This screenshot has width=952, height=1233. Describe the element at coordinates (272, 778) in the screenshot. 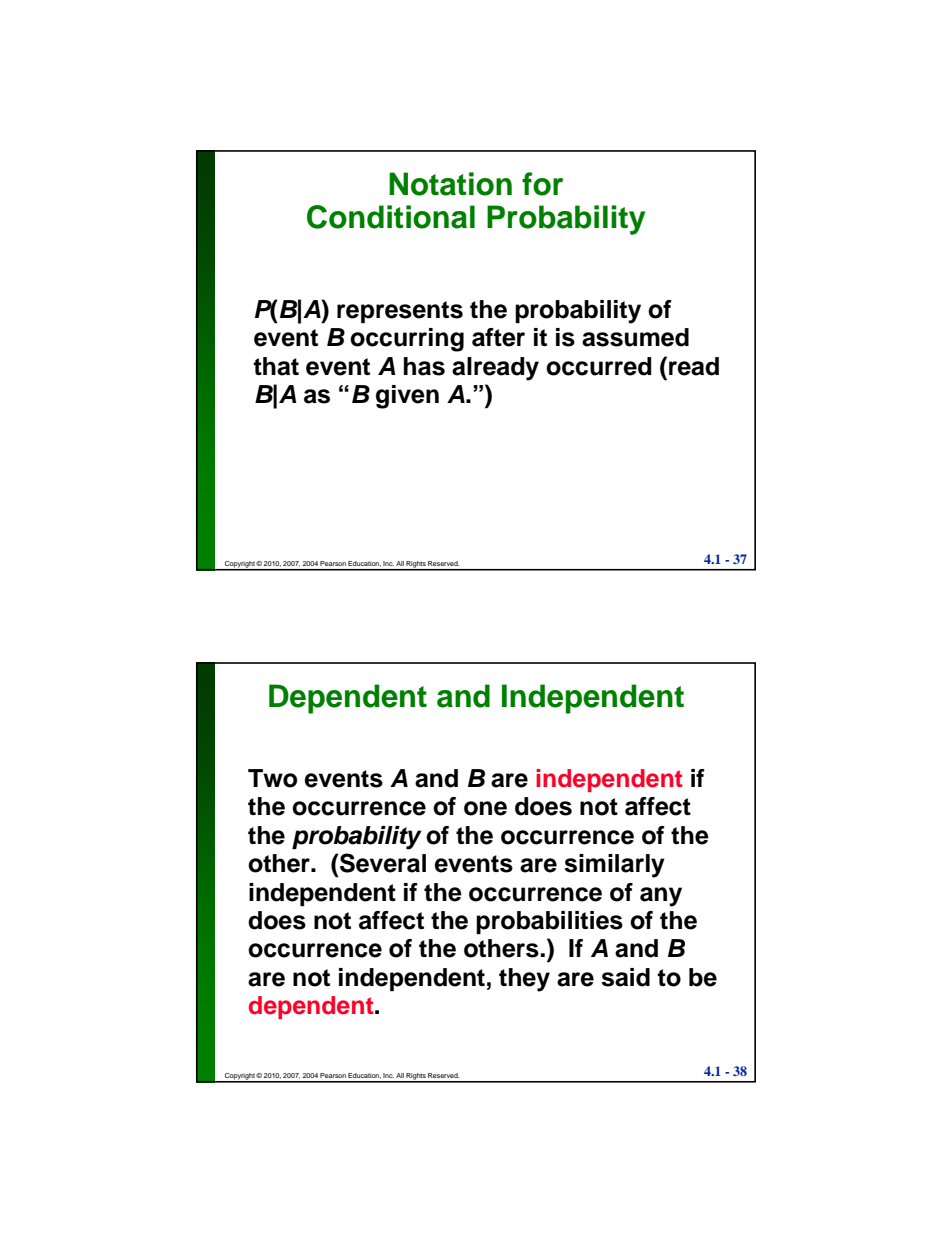

I see `Two` at that location.
